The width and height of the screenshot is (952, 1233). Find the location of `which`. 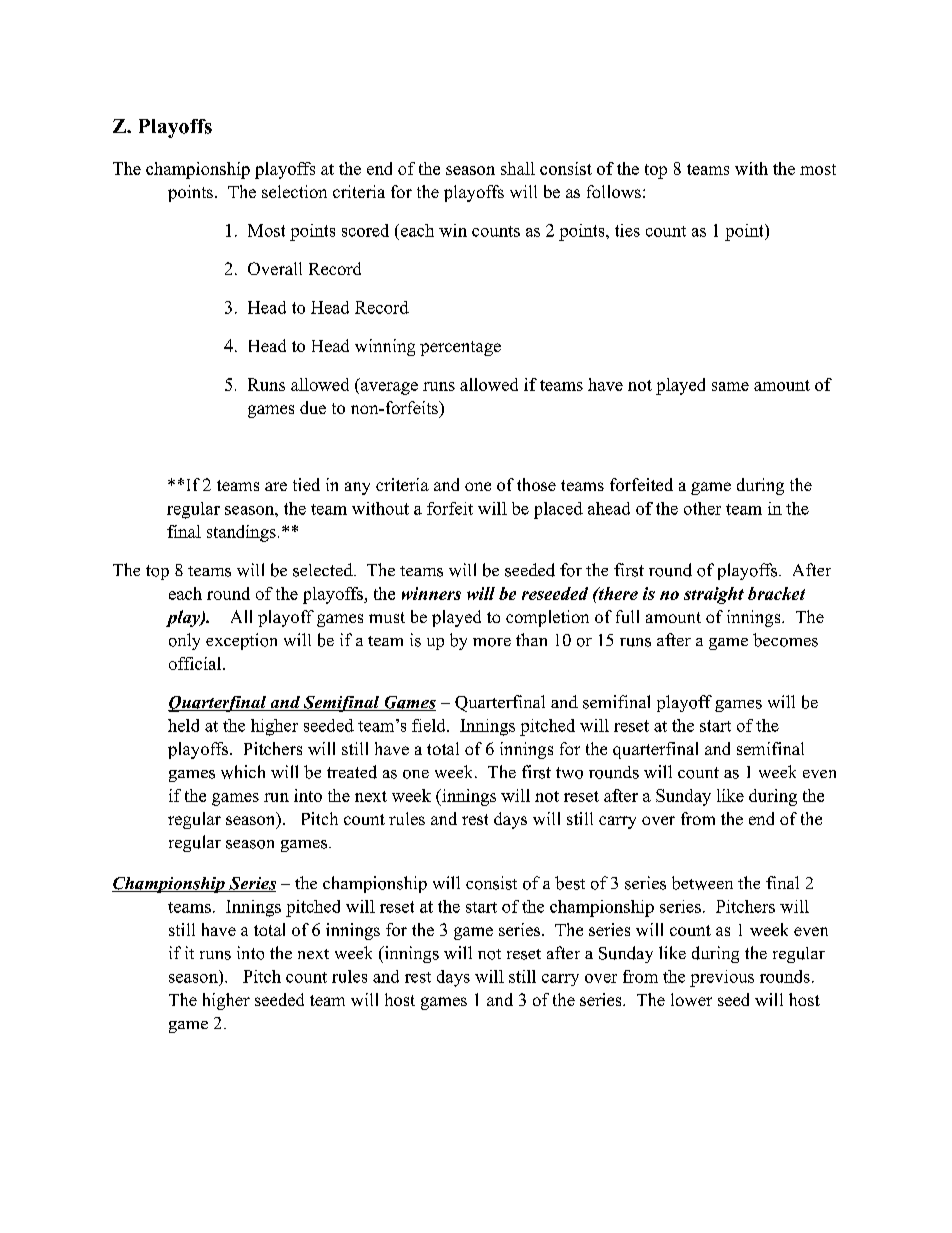

which is located at coordinates (243, 772).
